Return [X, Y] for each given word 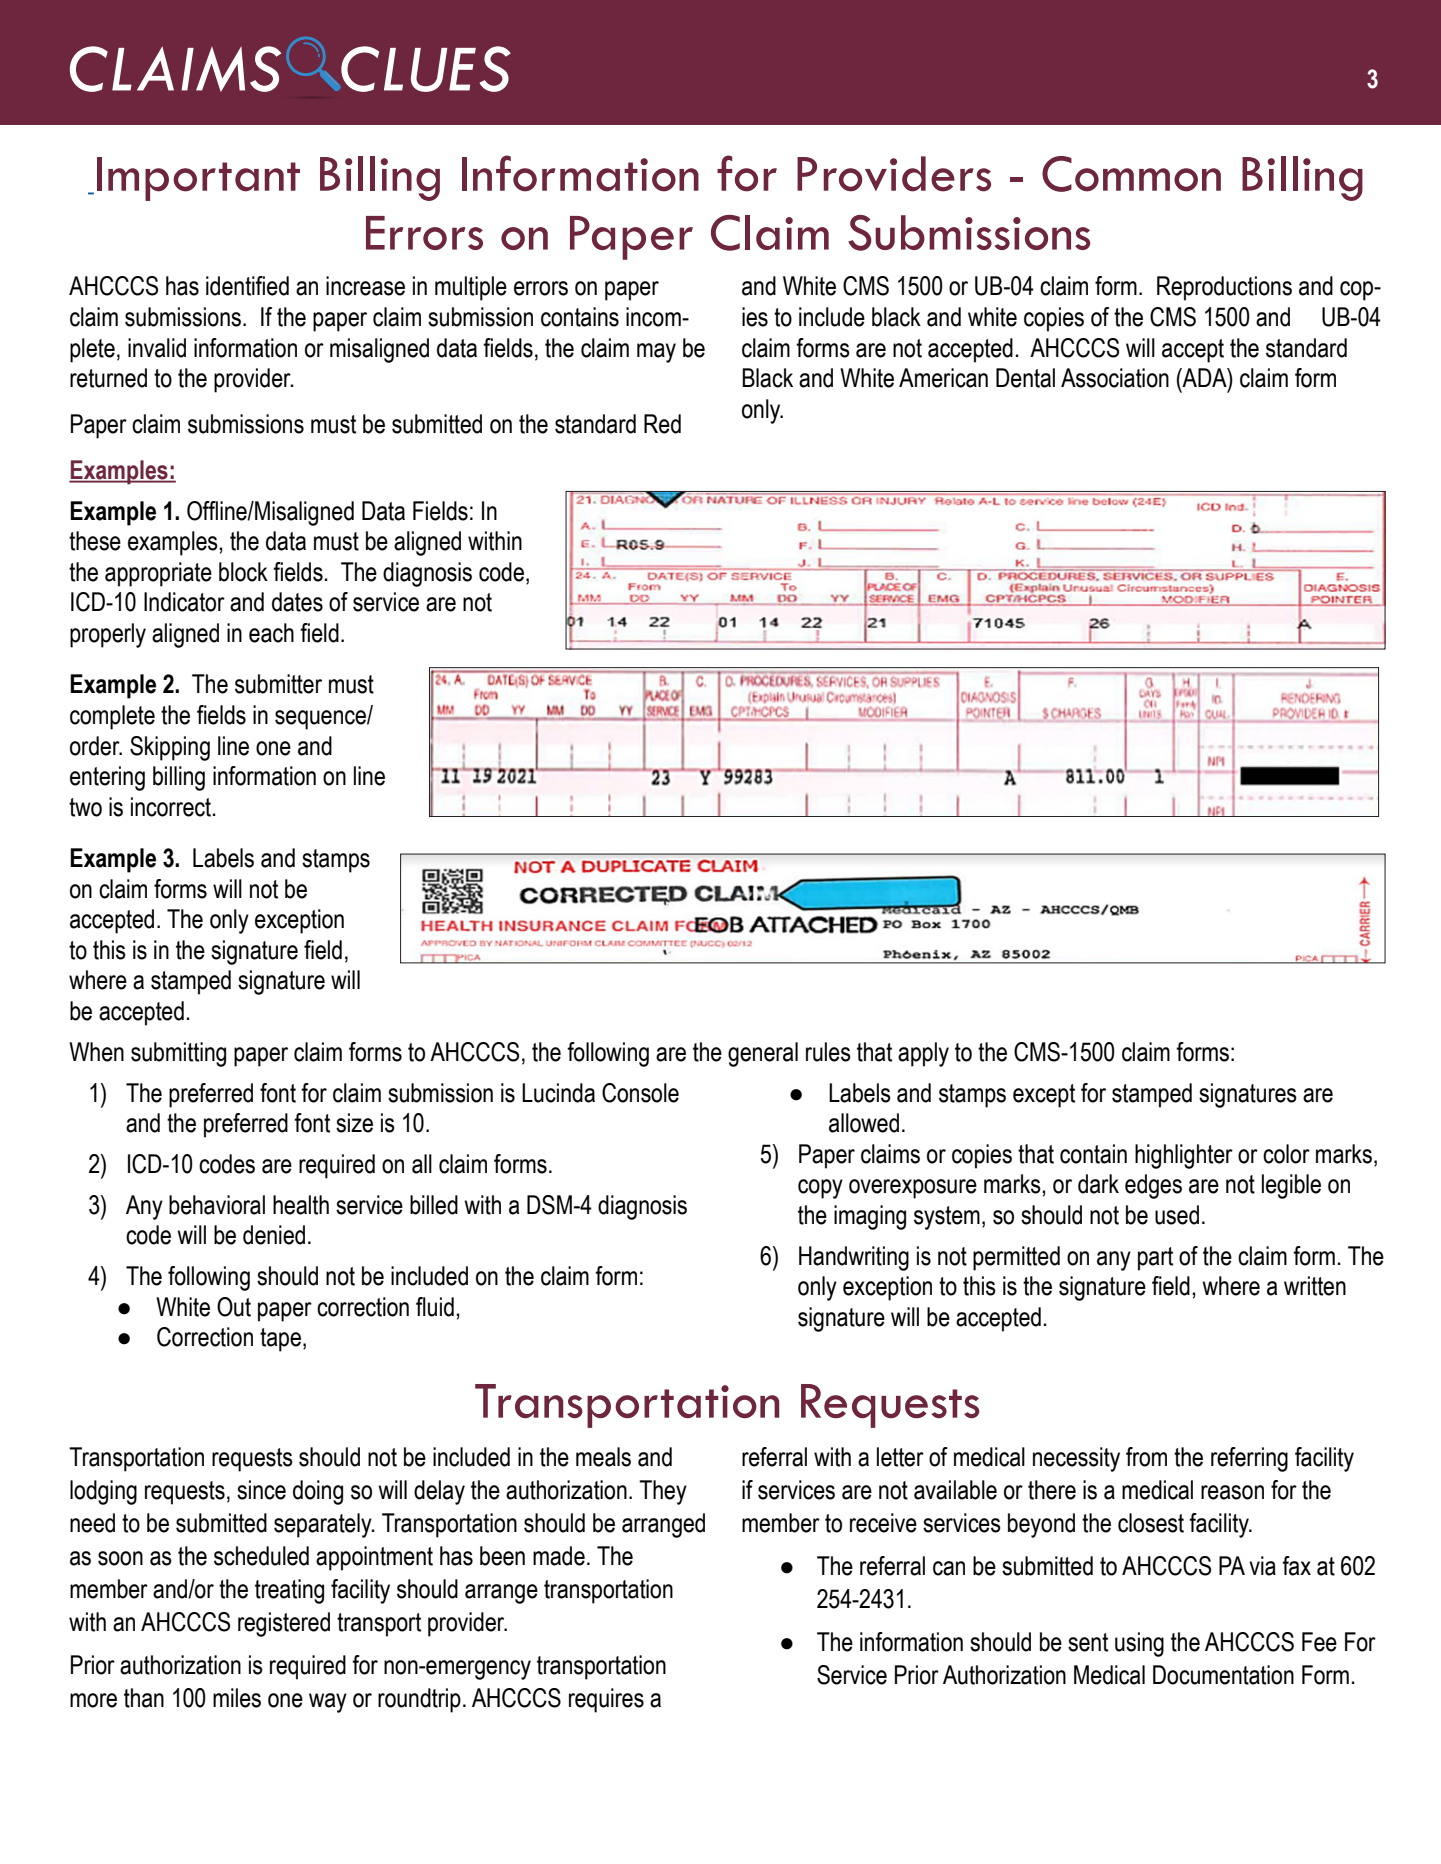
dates [297, 602]
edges [1153, 1186]
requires [606, 1700]
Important [198, 179]
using [1139, 1644]
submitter [278, 684]
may [656, 353]
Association [1115, 378]
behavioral [217, 1205]
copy [820, 1189]
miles [237, 1698]
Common [1131, 174]
